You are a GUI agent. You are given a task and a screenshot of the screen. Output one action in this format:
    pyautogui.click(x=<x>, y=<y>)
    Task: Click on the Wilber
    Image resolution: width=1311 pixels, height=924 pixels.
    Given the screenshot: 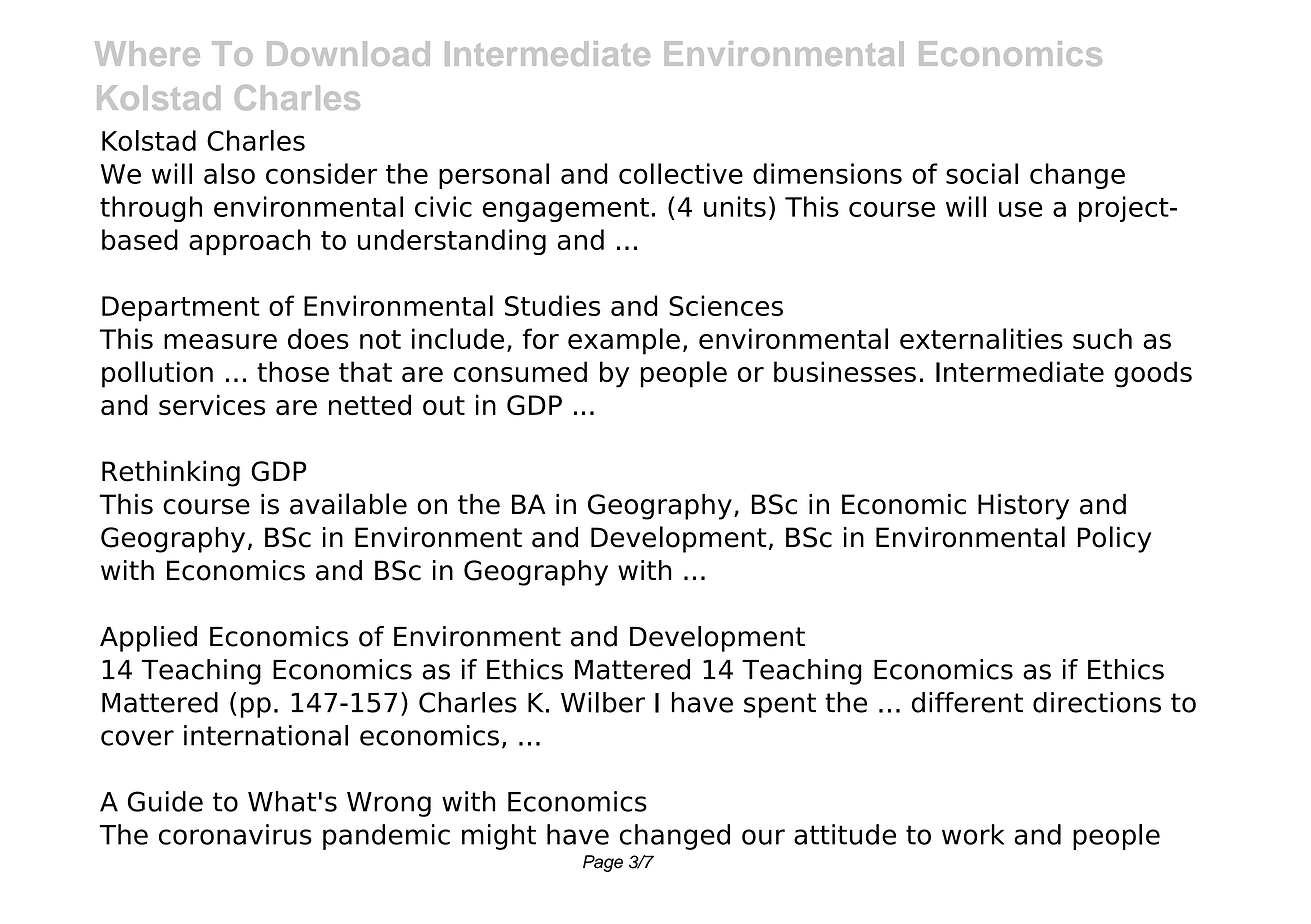 What is the action you would take?
    pyautogui.click(x=603, y=702)
